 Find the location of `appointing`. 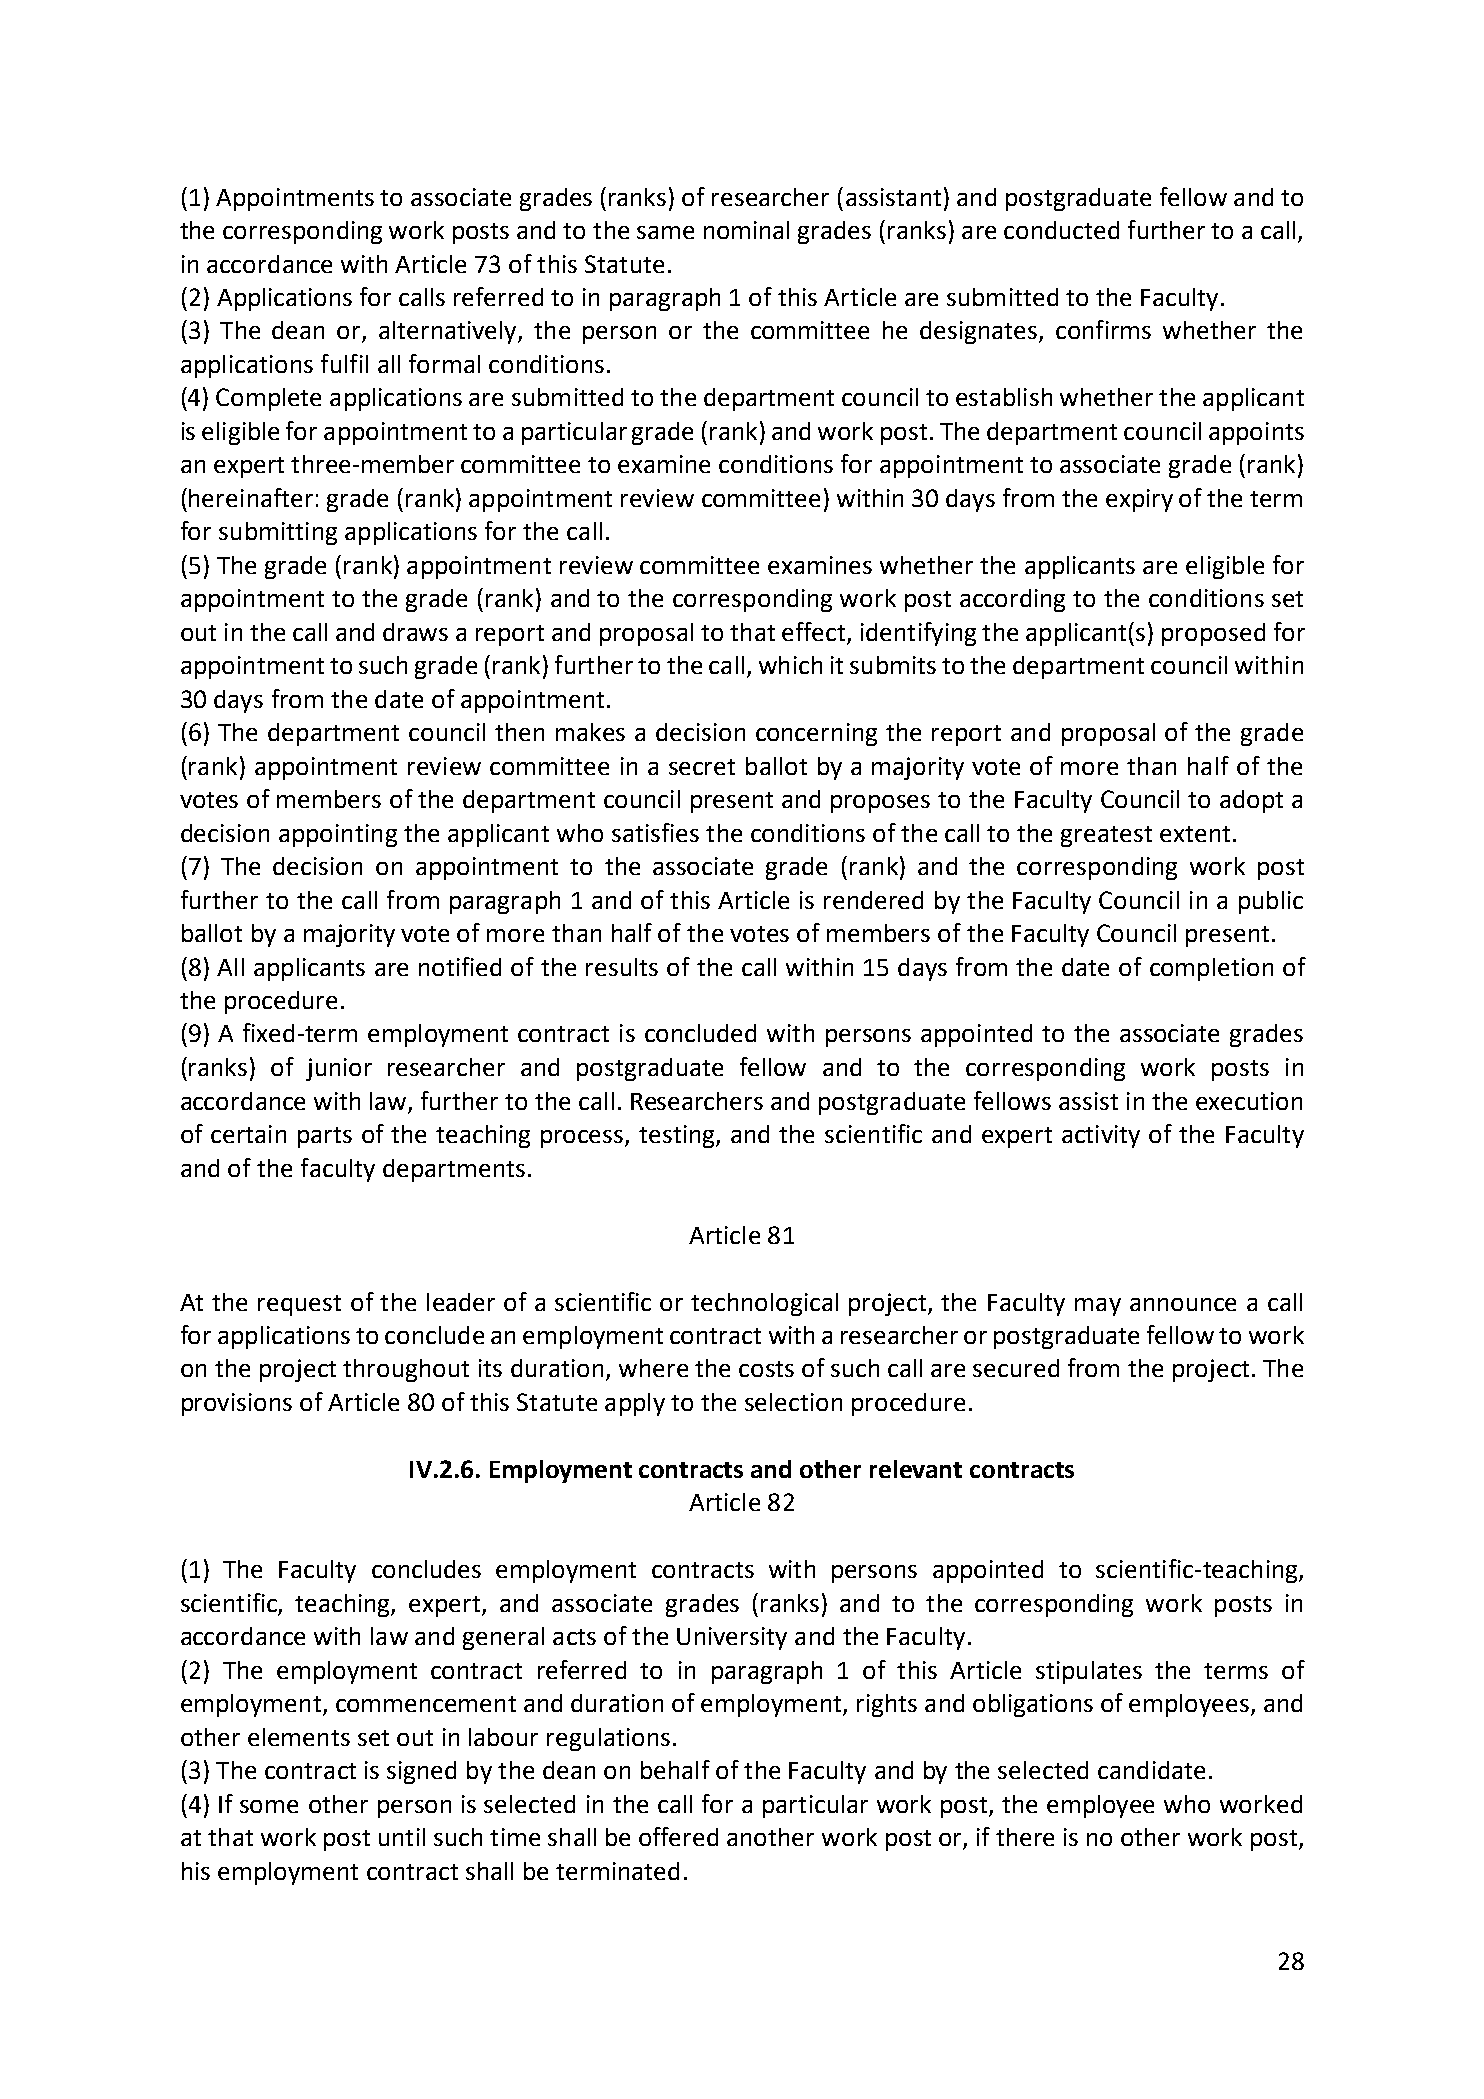

appointing is located at coordinates (338, 835).
